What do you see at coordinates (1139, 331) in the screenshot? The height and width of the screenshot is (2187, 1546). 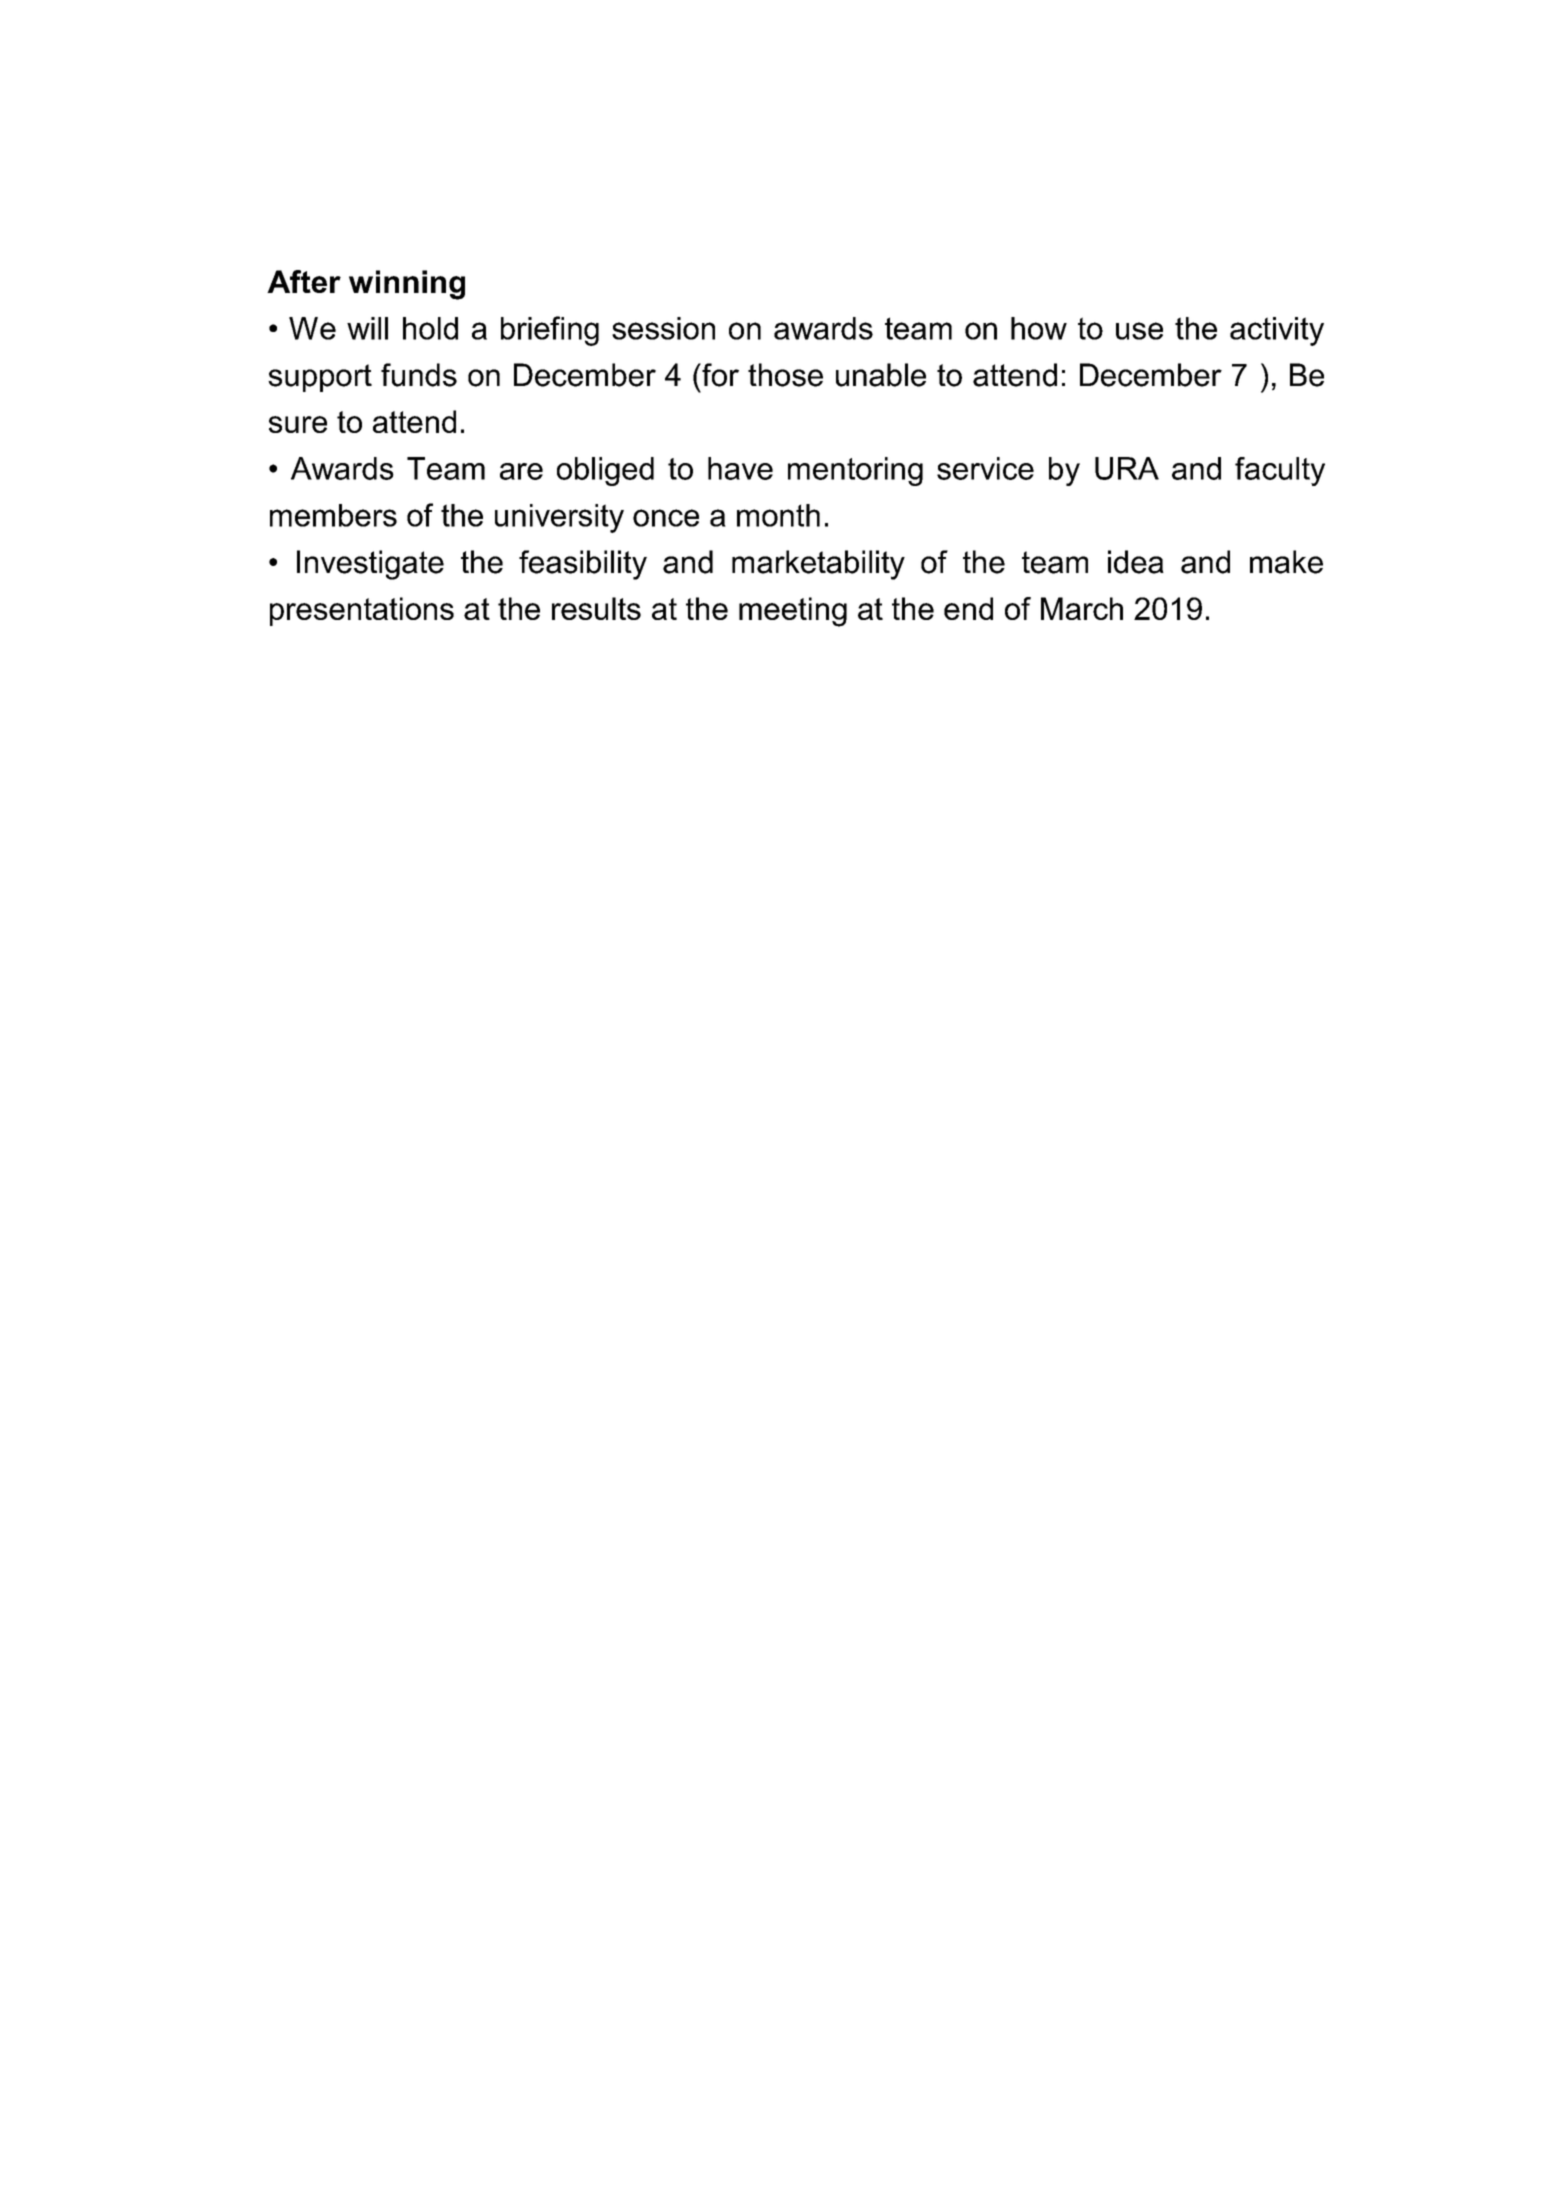 I see `use` at bounding box center [1139, 331].
